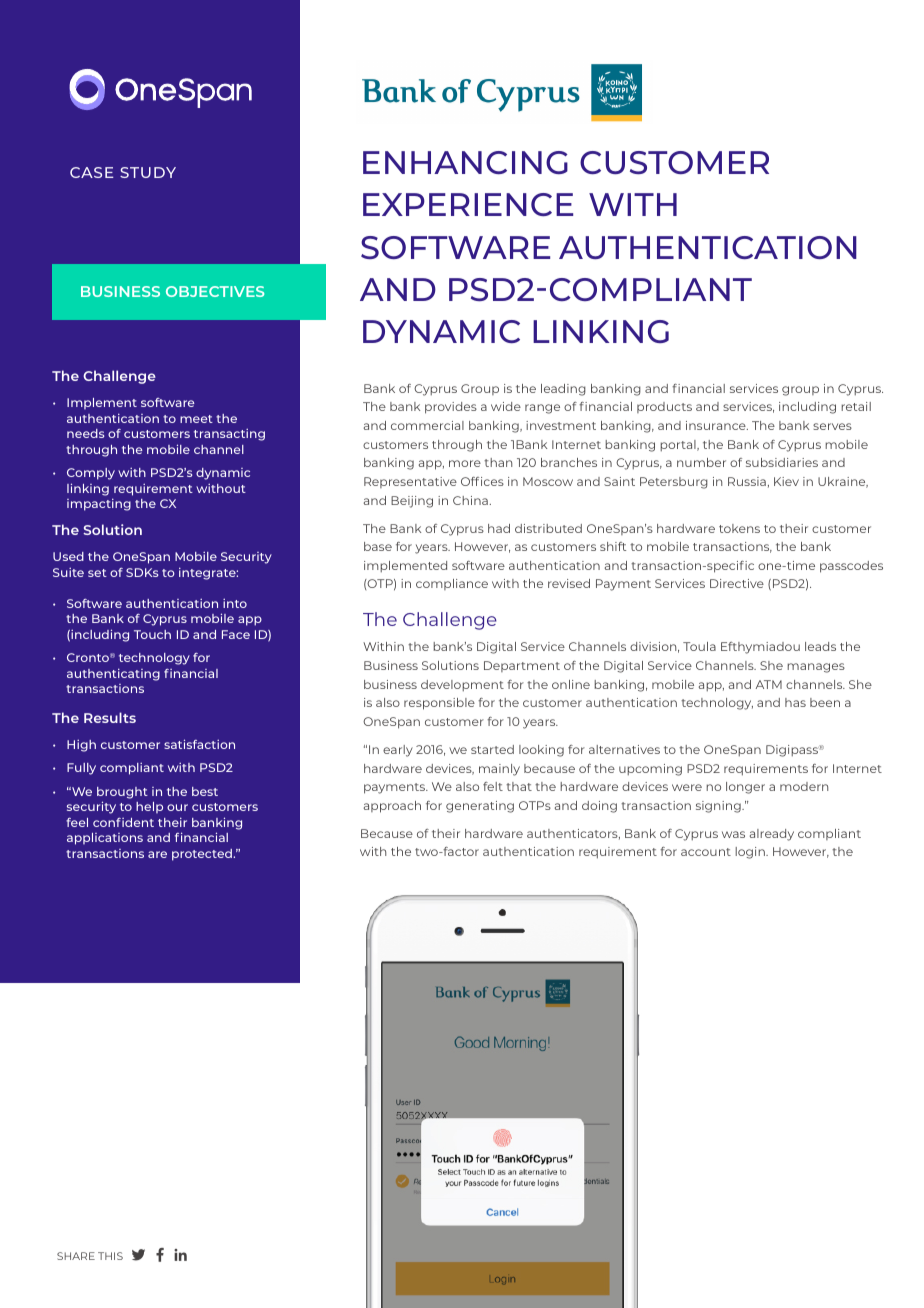  What do you see at coordinates (468, 204) in the image?
I see `EXPERIENCE` at bounding box center [468, 204].
